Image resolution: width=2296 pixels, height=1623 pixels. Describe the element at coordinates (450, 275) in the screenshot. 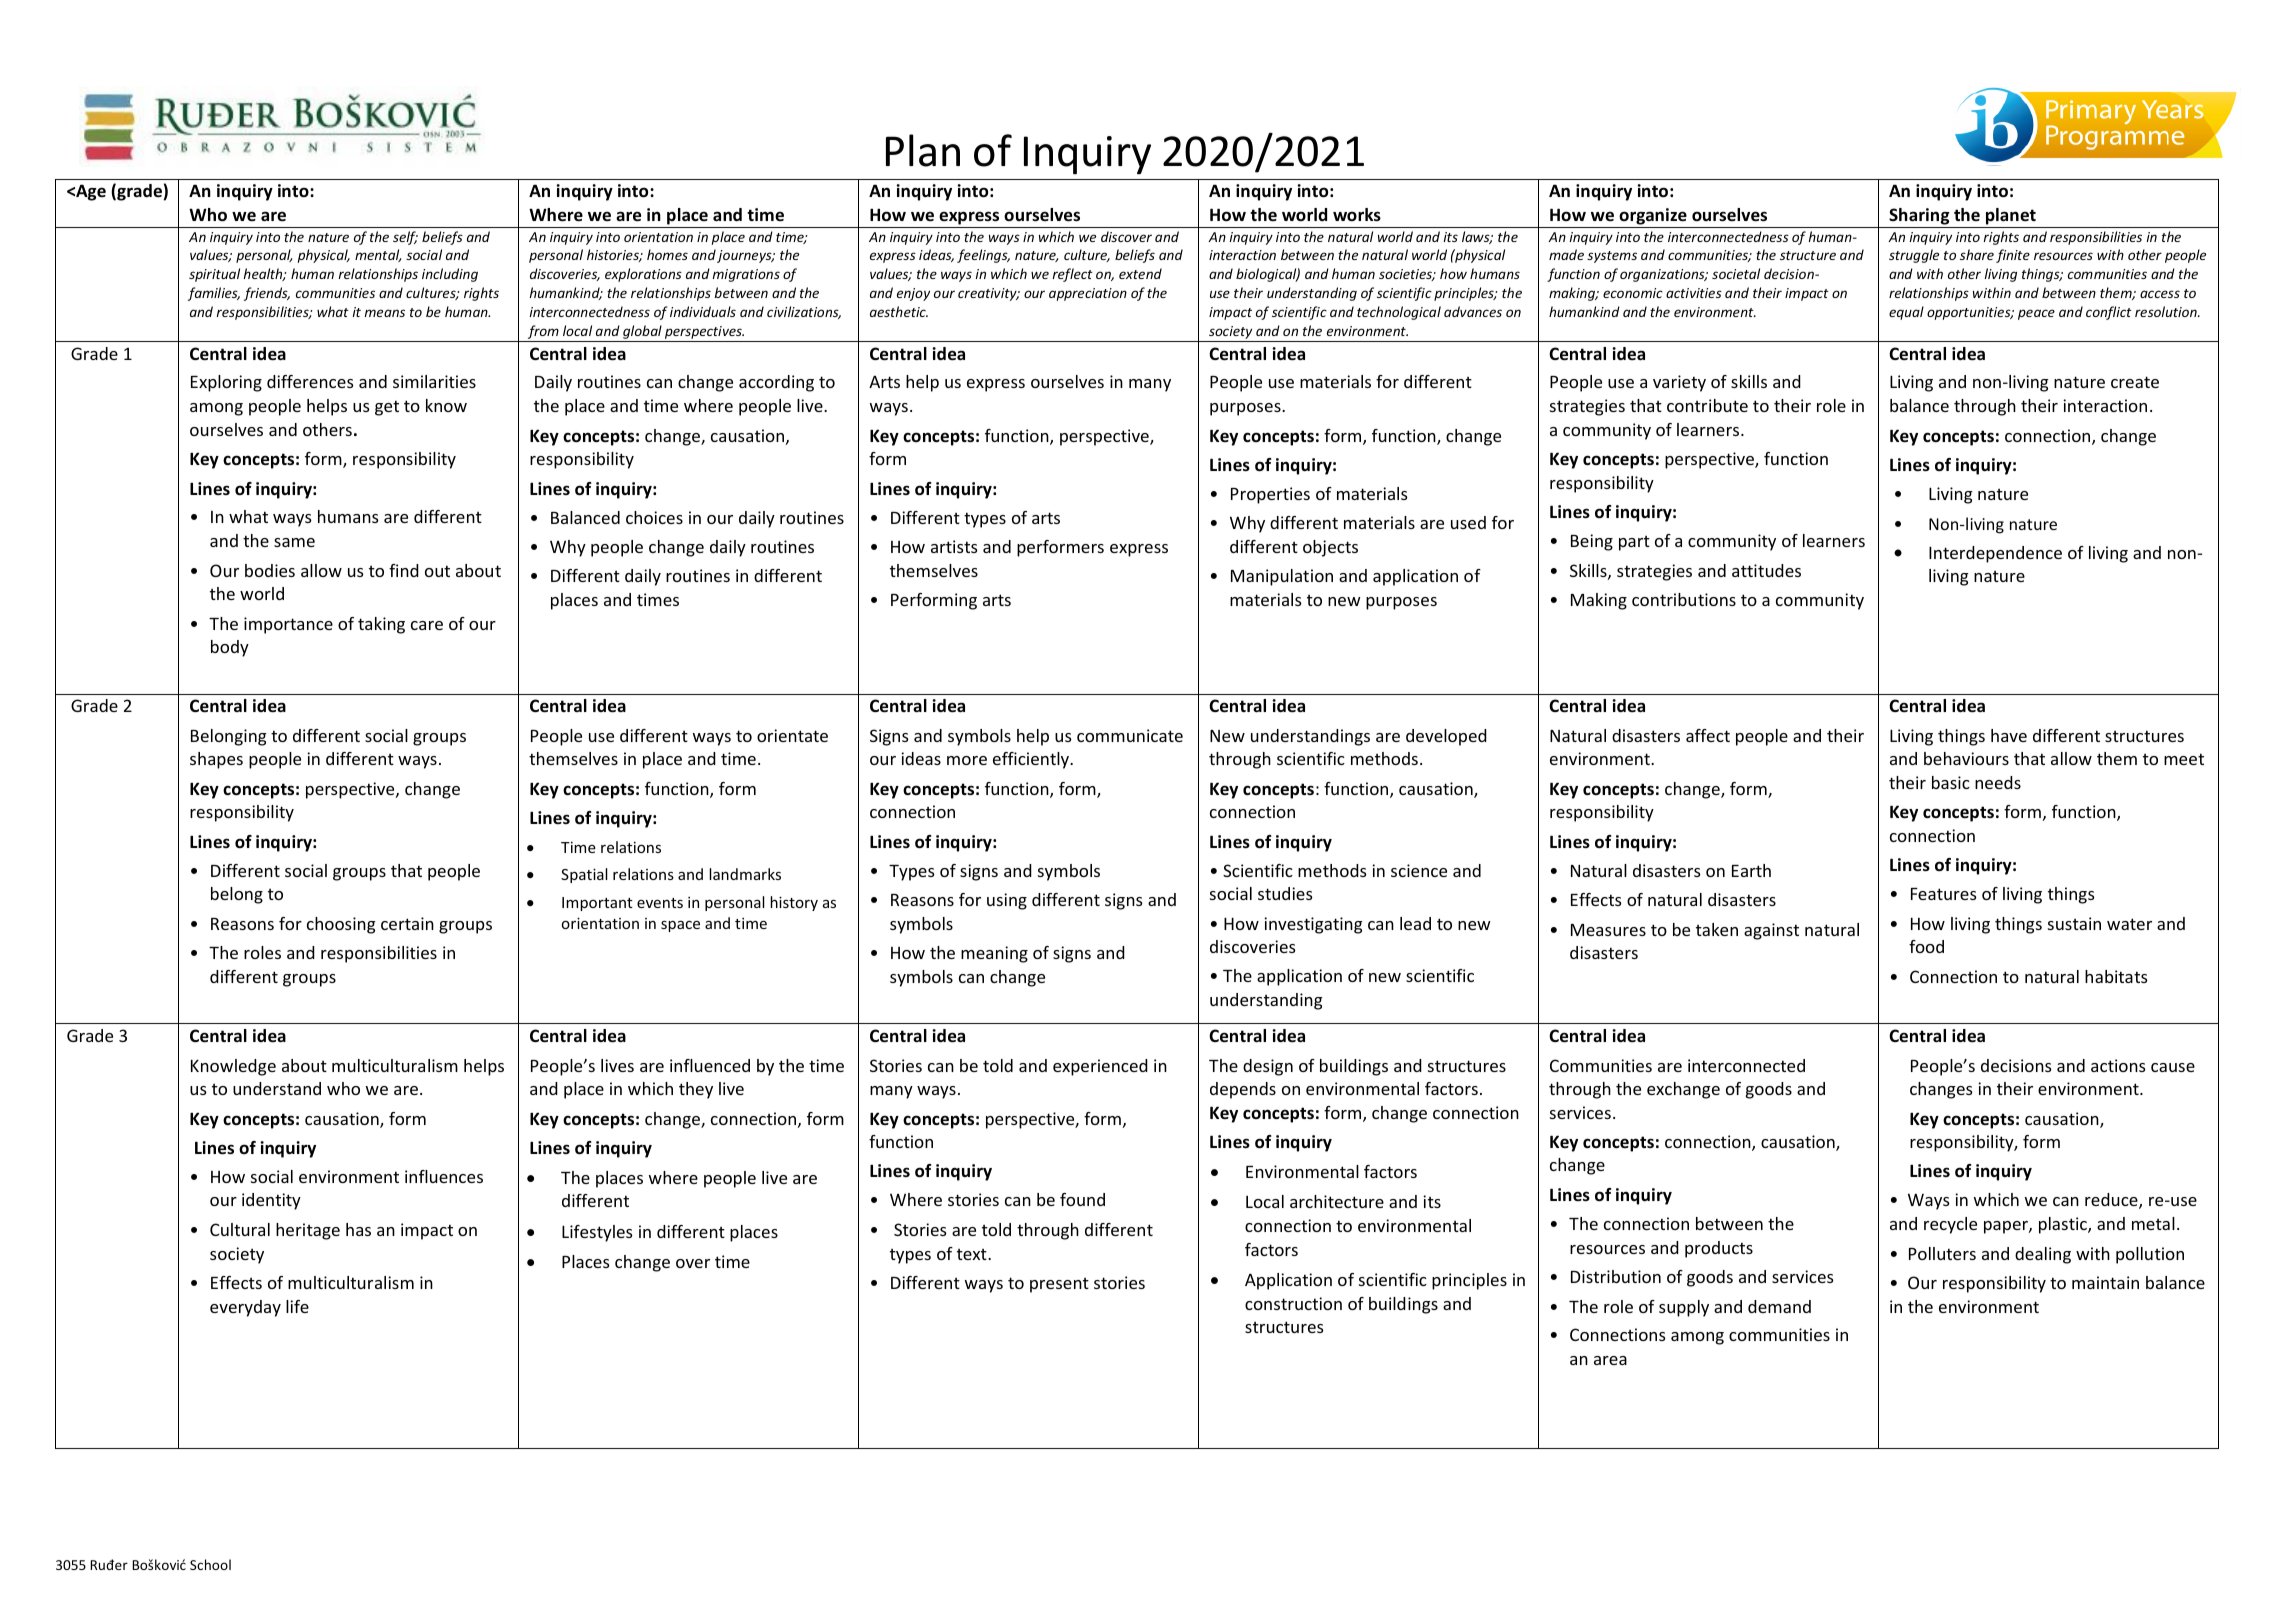

I see `including` at that location.
